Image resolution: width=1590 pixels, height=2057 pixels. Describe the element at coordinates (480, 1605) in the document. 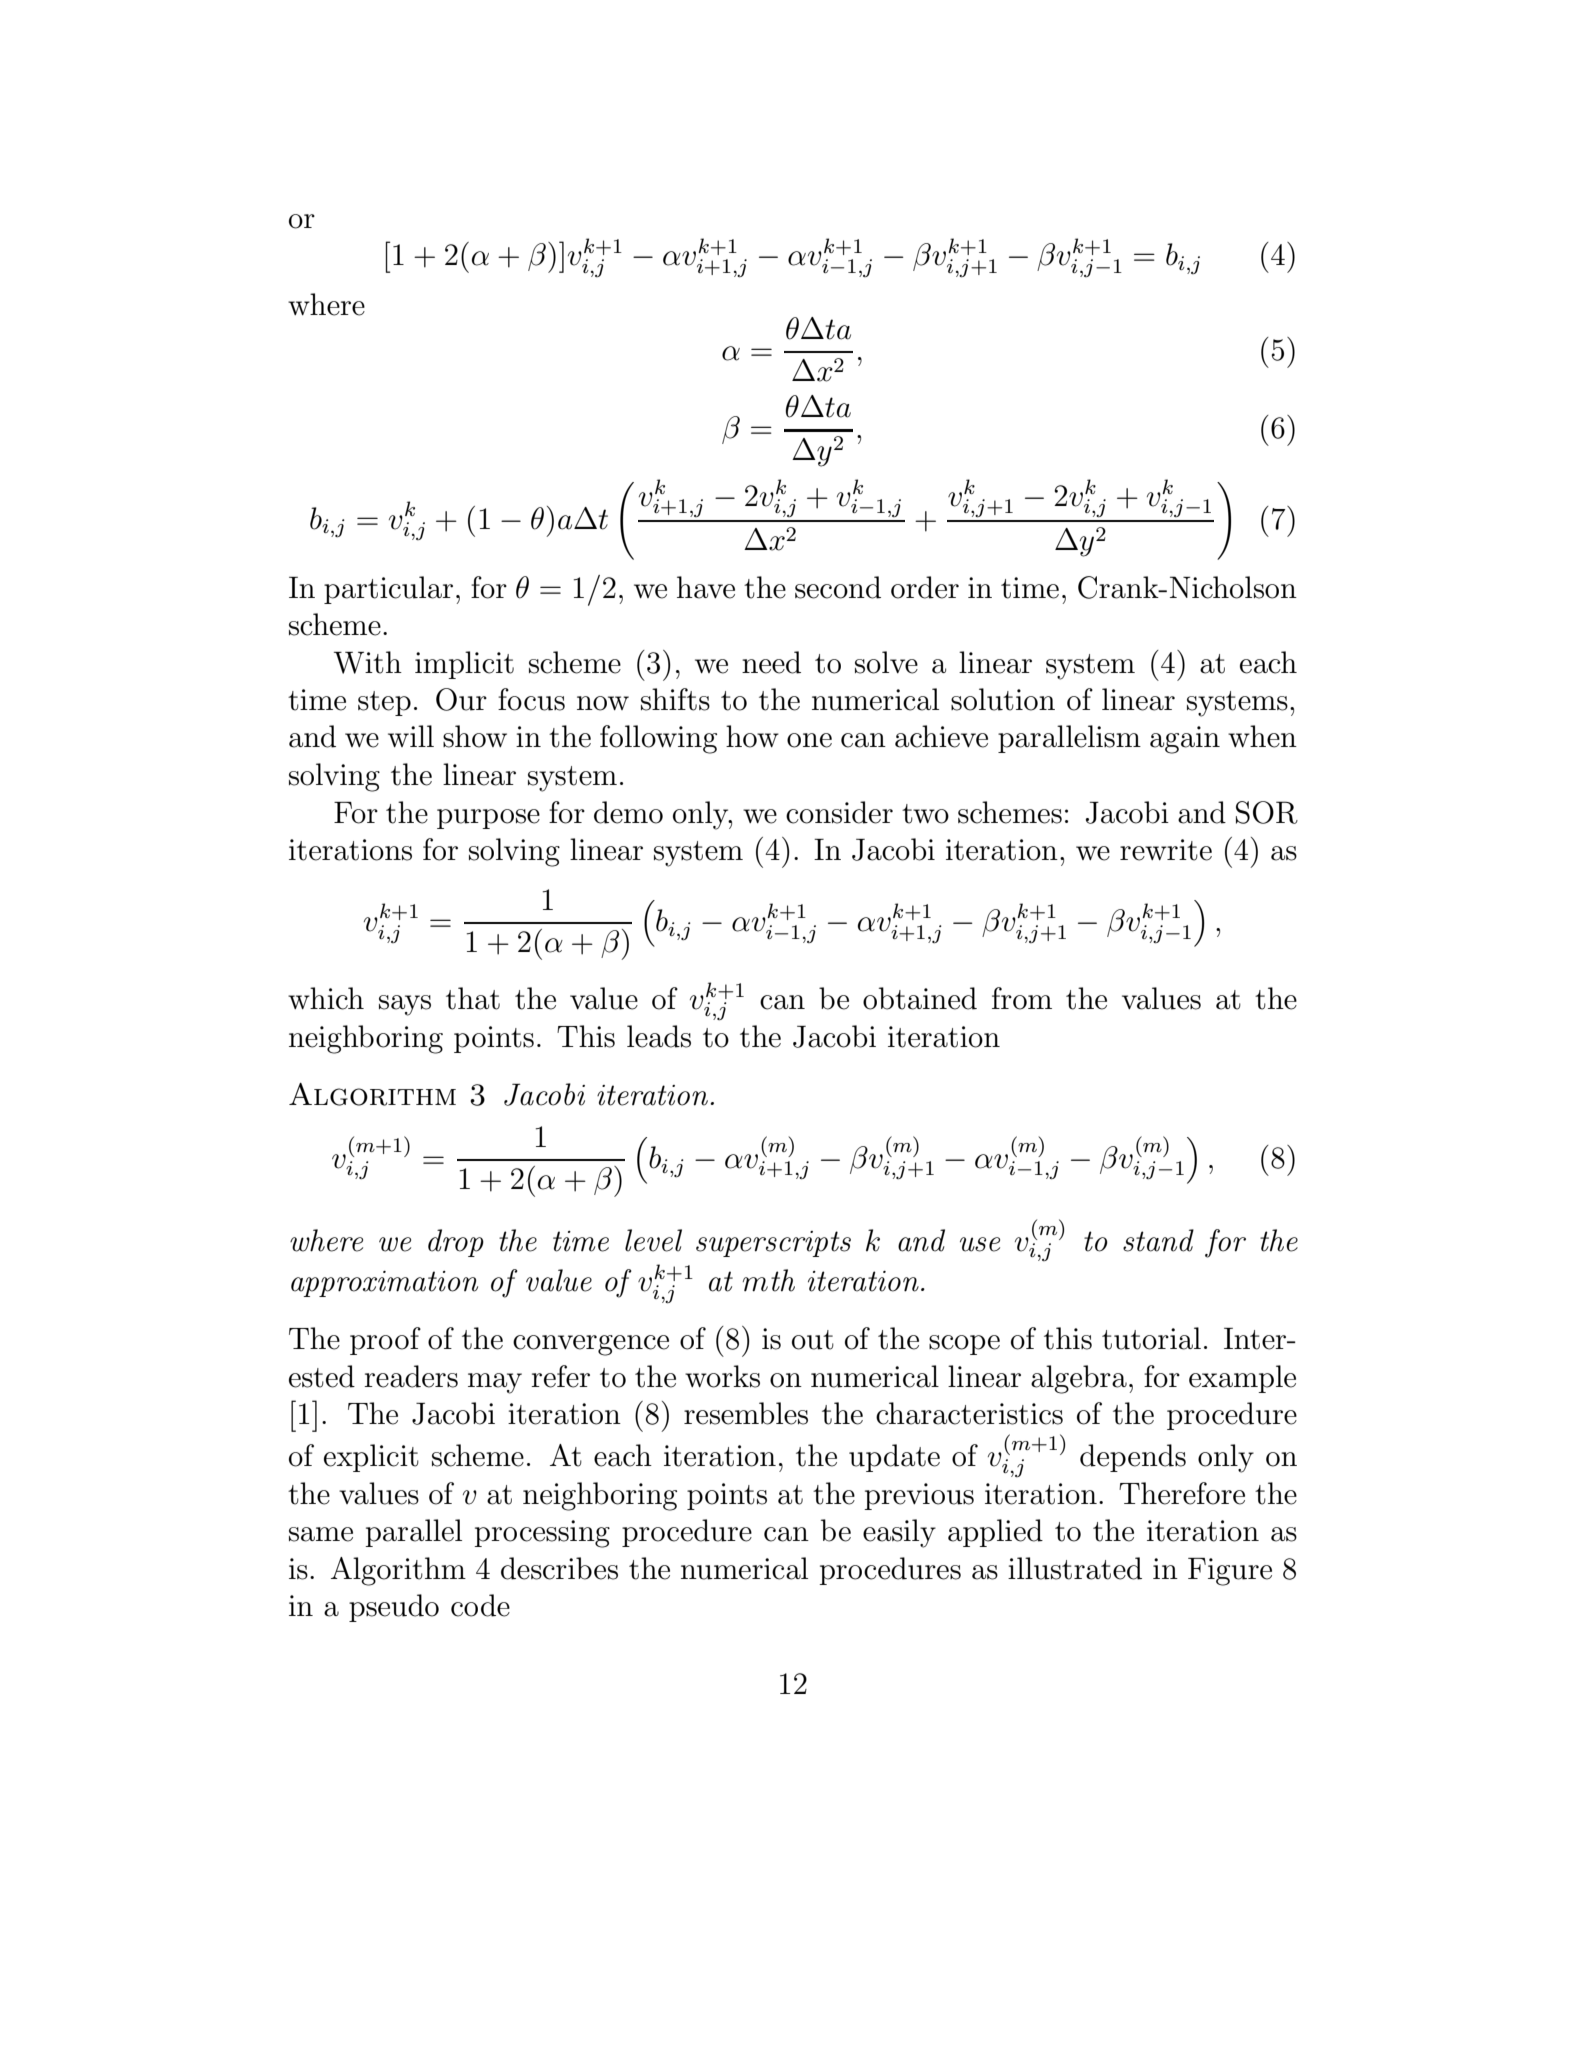

I see `code` at that location.
